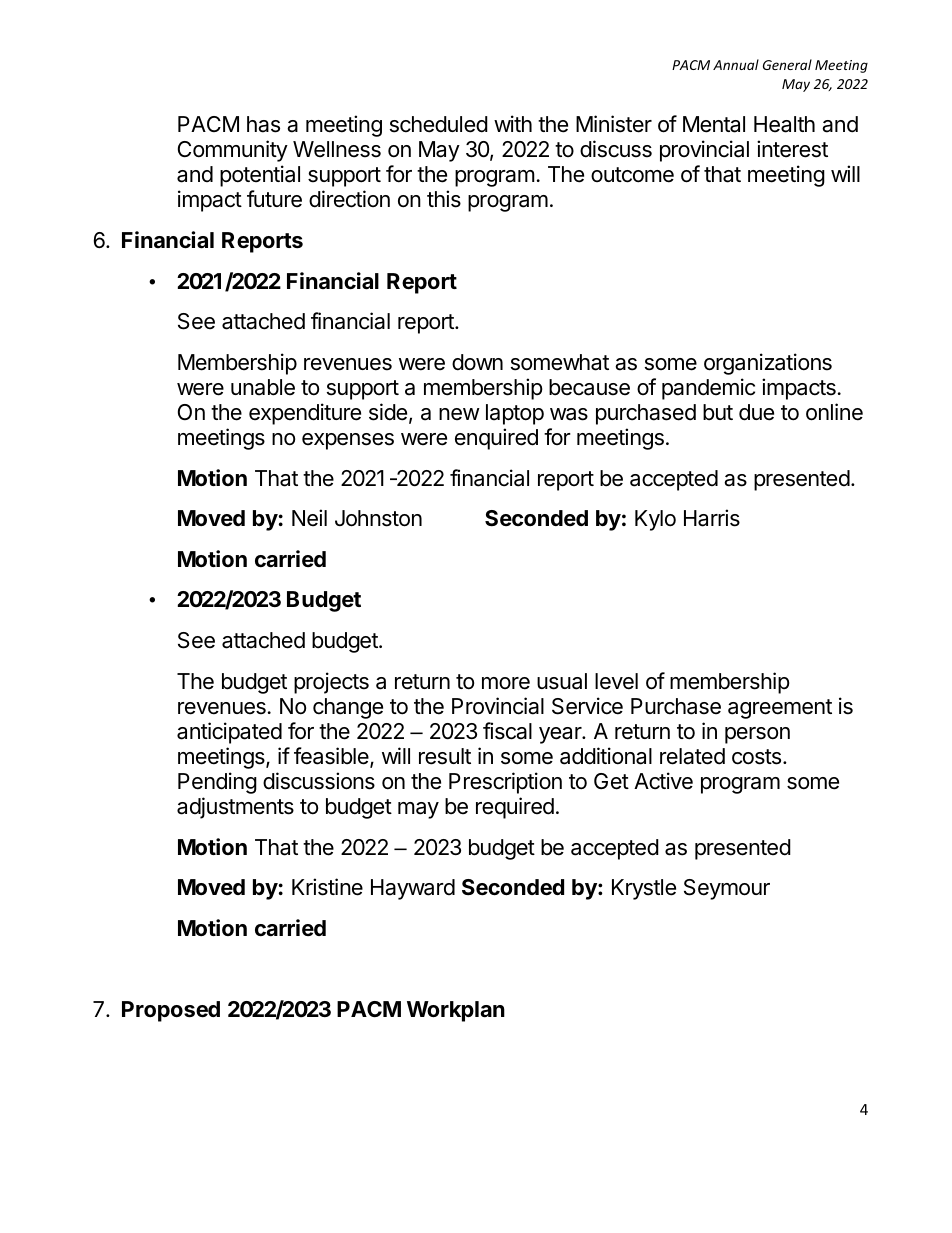  What do you see at coordinates (263, 387) in the page?
I see `unable` at bounding box center [263, 387].
